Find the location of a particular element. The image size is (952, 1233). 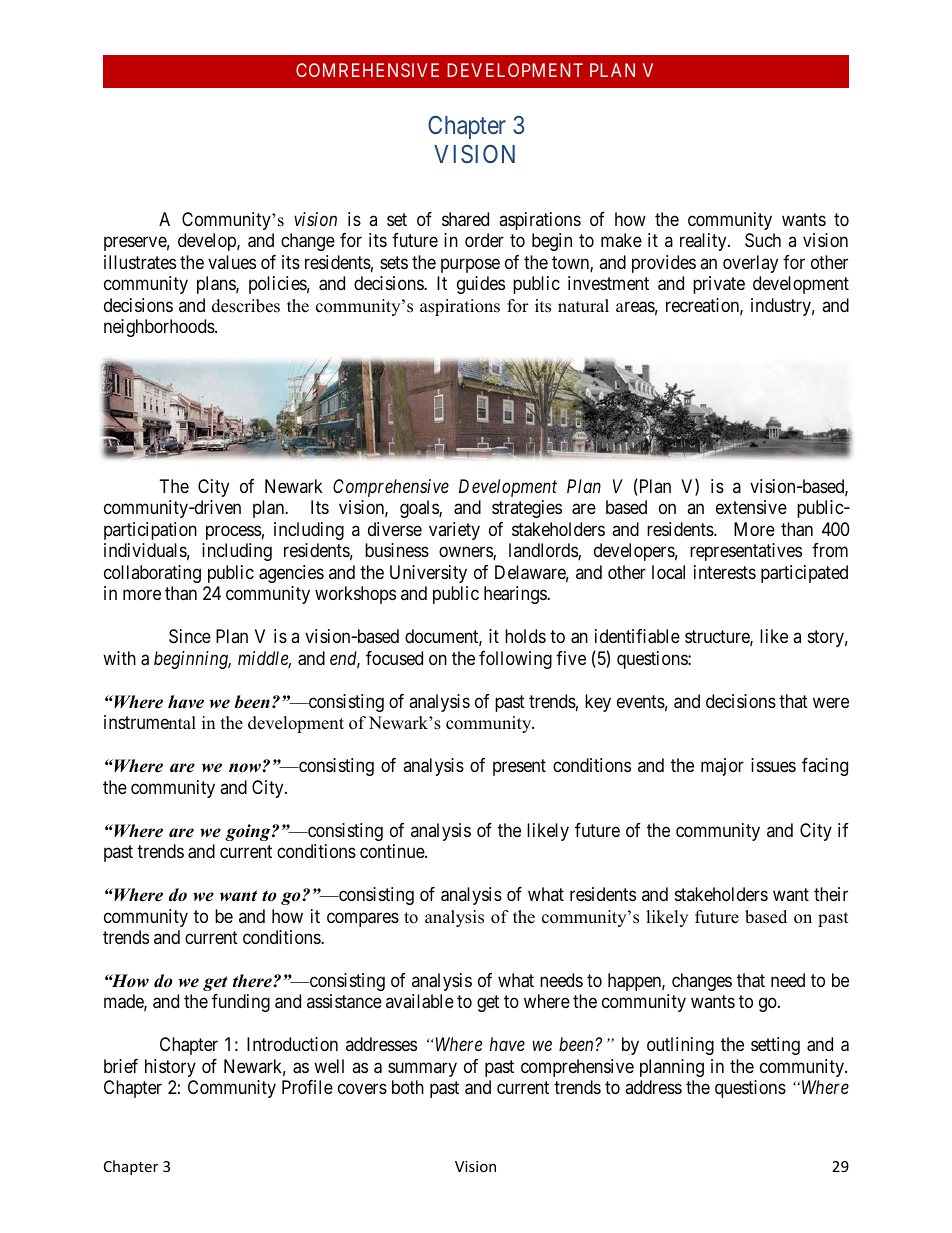

order is located at coordinates (484, 240).
